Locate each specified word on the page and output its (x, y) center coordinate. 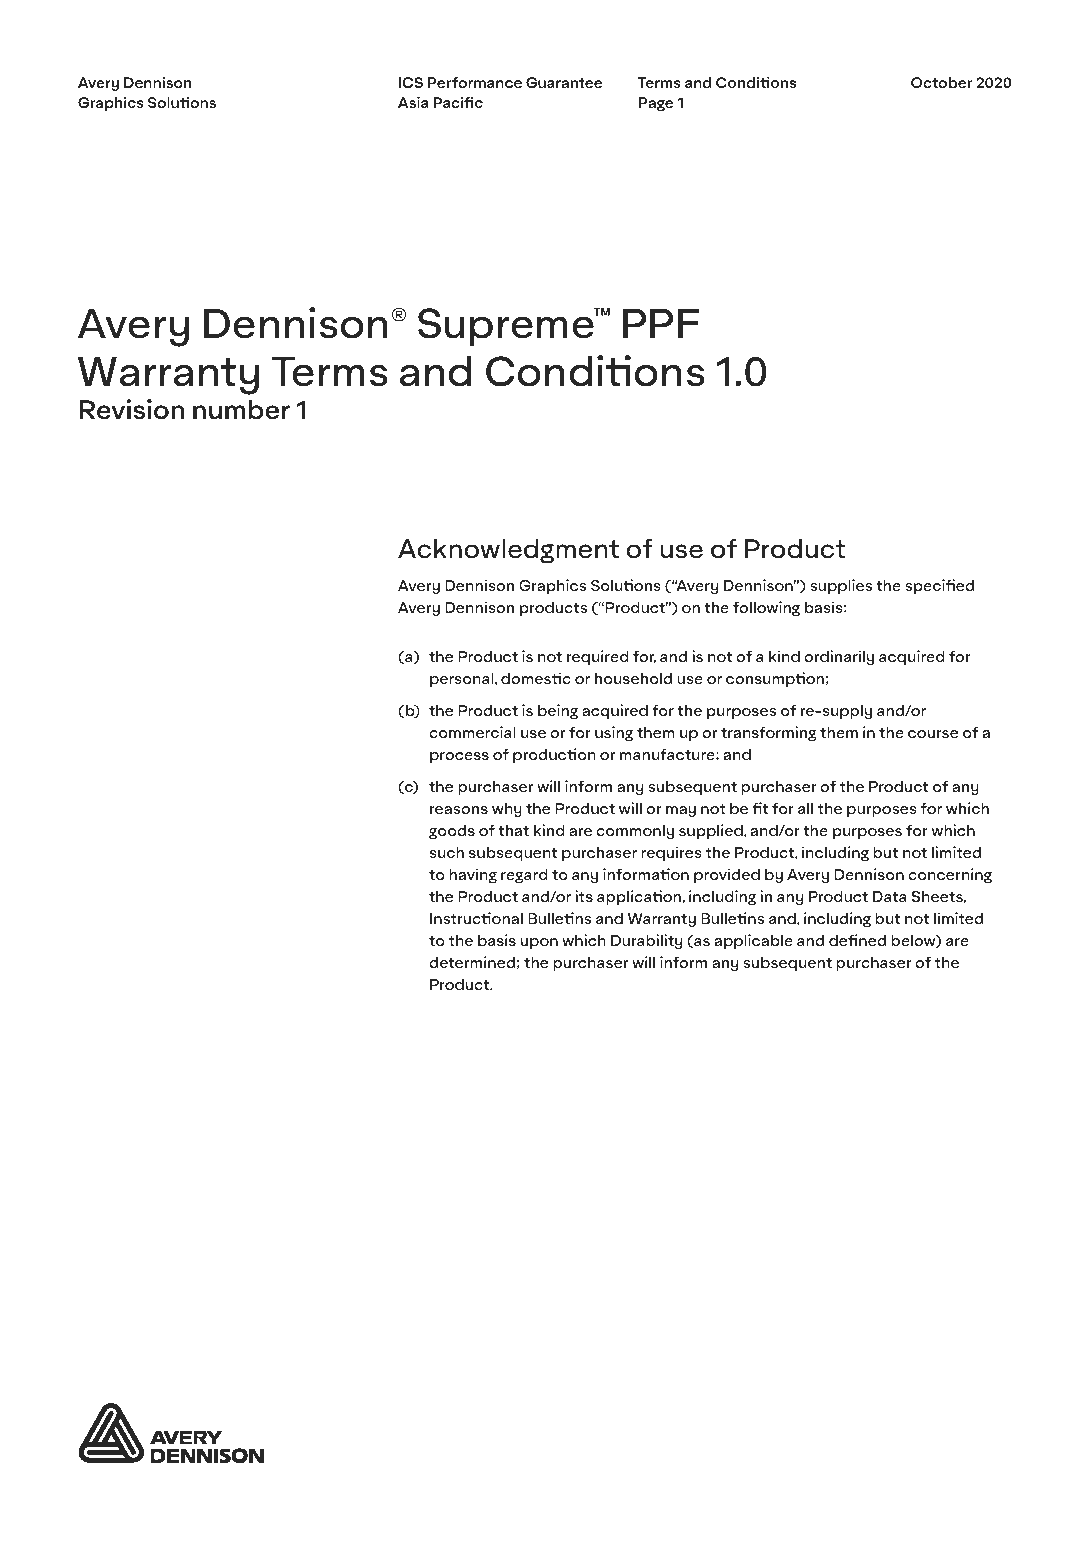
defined (857, 940)
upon (539, 943)
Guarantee (564, 82)
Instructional (476, 918)
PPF (661, 323)
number (241, 409)
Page (656, 104)
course (933, 734)
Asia (413, 102)
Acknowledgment (508, 551)
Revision (132, 409)
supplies (841, 586)
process (459, 757)
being (558, 711)
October (941, 82)
